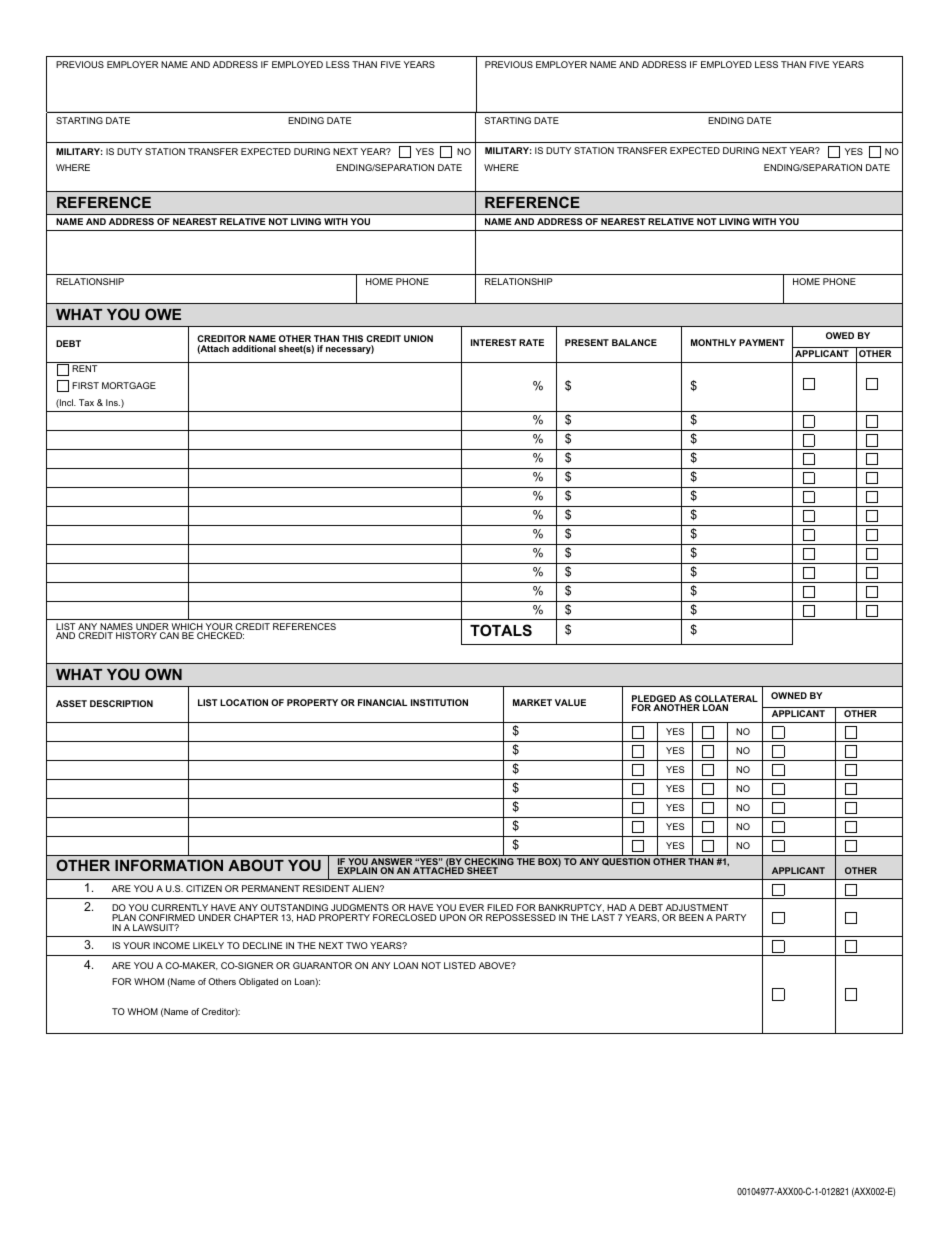  What do you see at coordinates (136, 635) in the document?
I see `HISTORY` at bounding box center [136, 635].
